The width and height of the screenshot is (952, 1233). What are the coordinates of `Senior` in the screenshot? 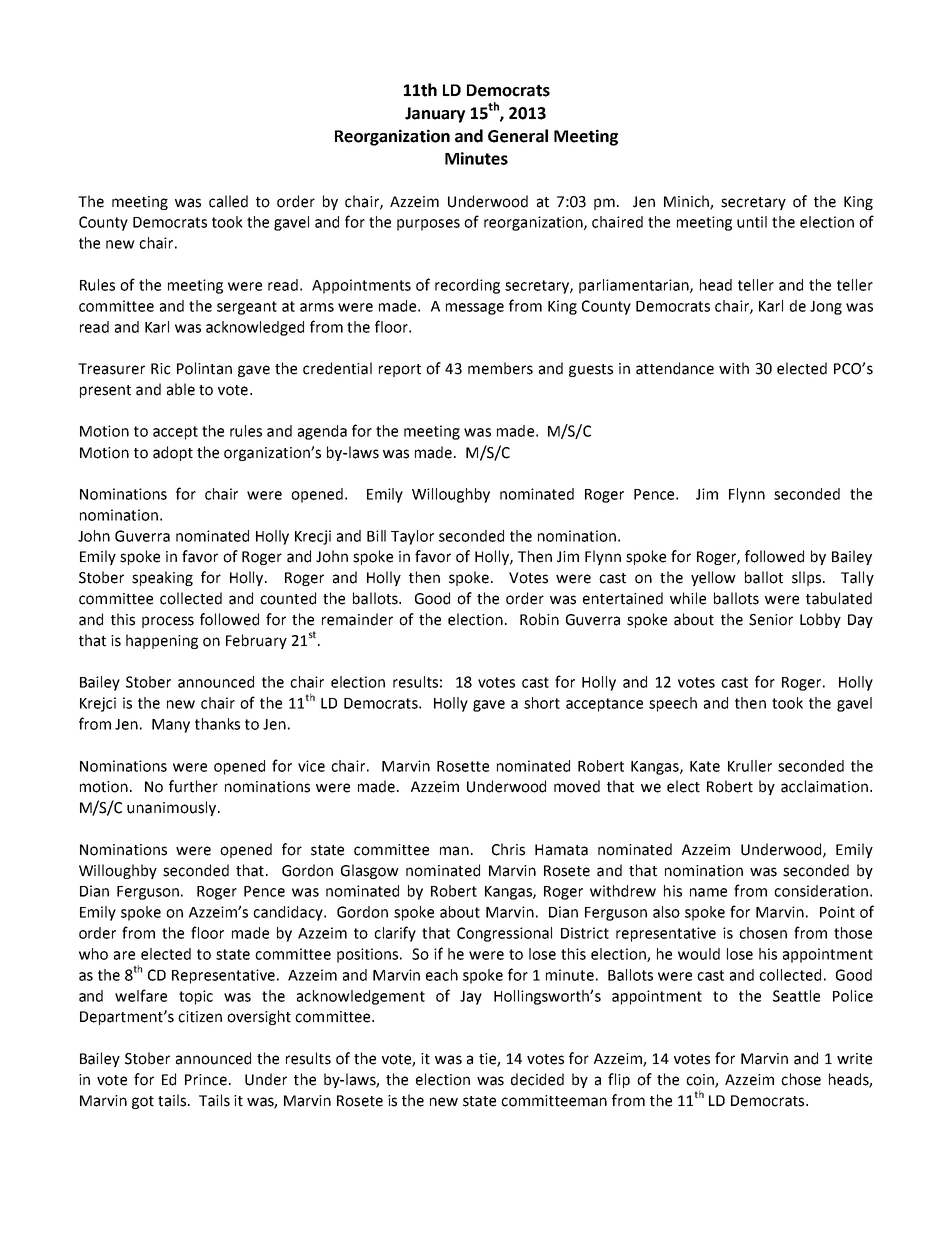 It's located at (771, 620).
